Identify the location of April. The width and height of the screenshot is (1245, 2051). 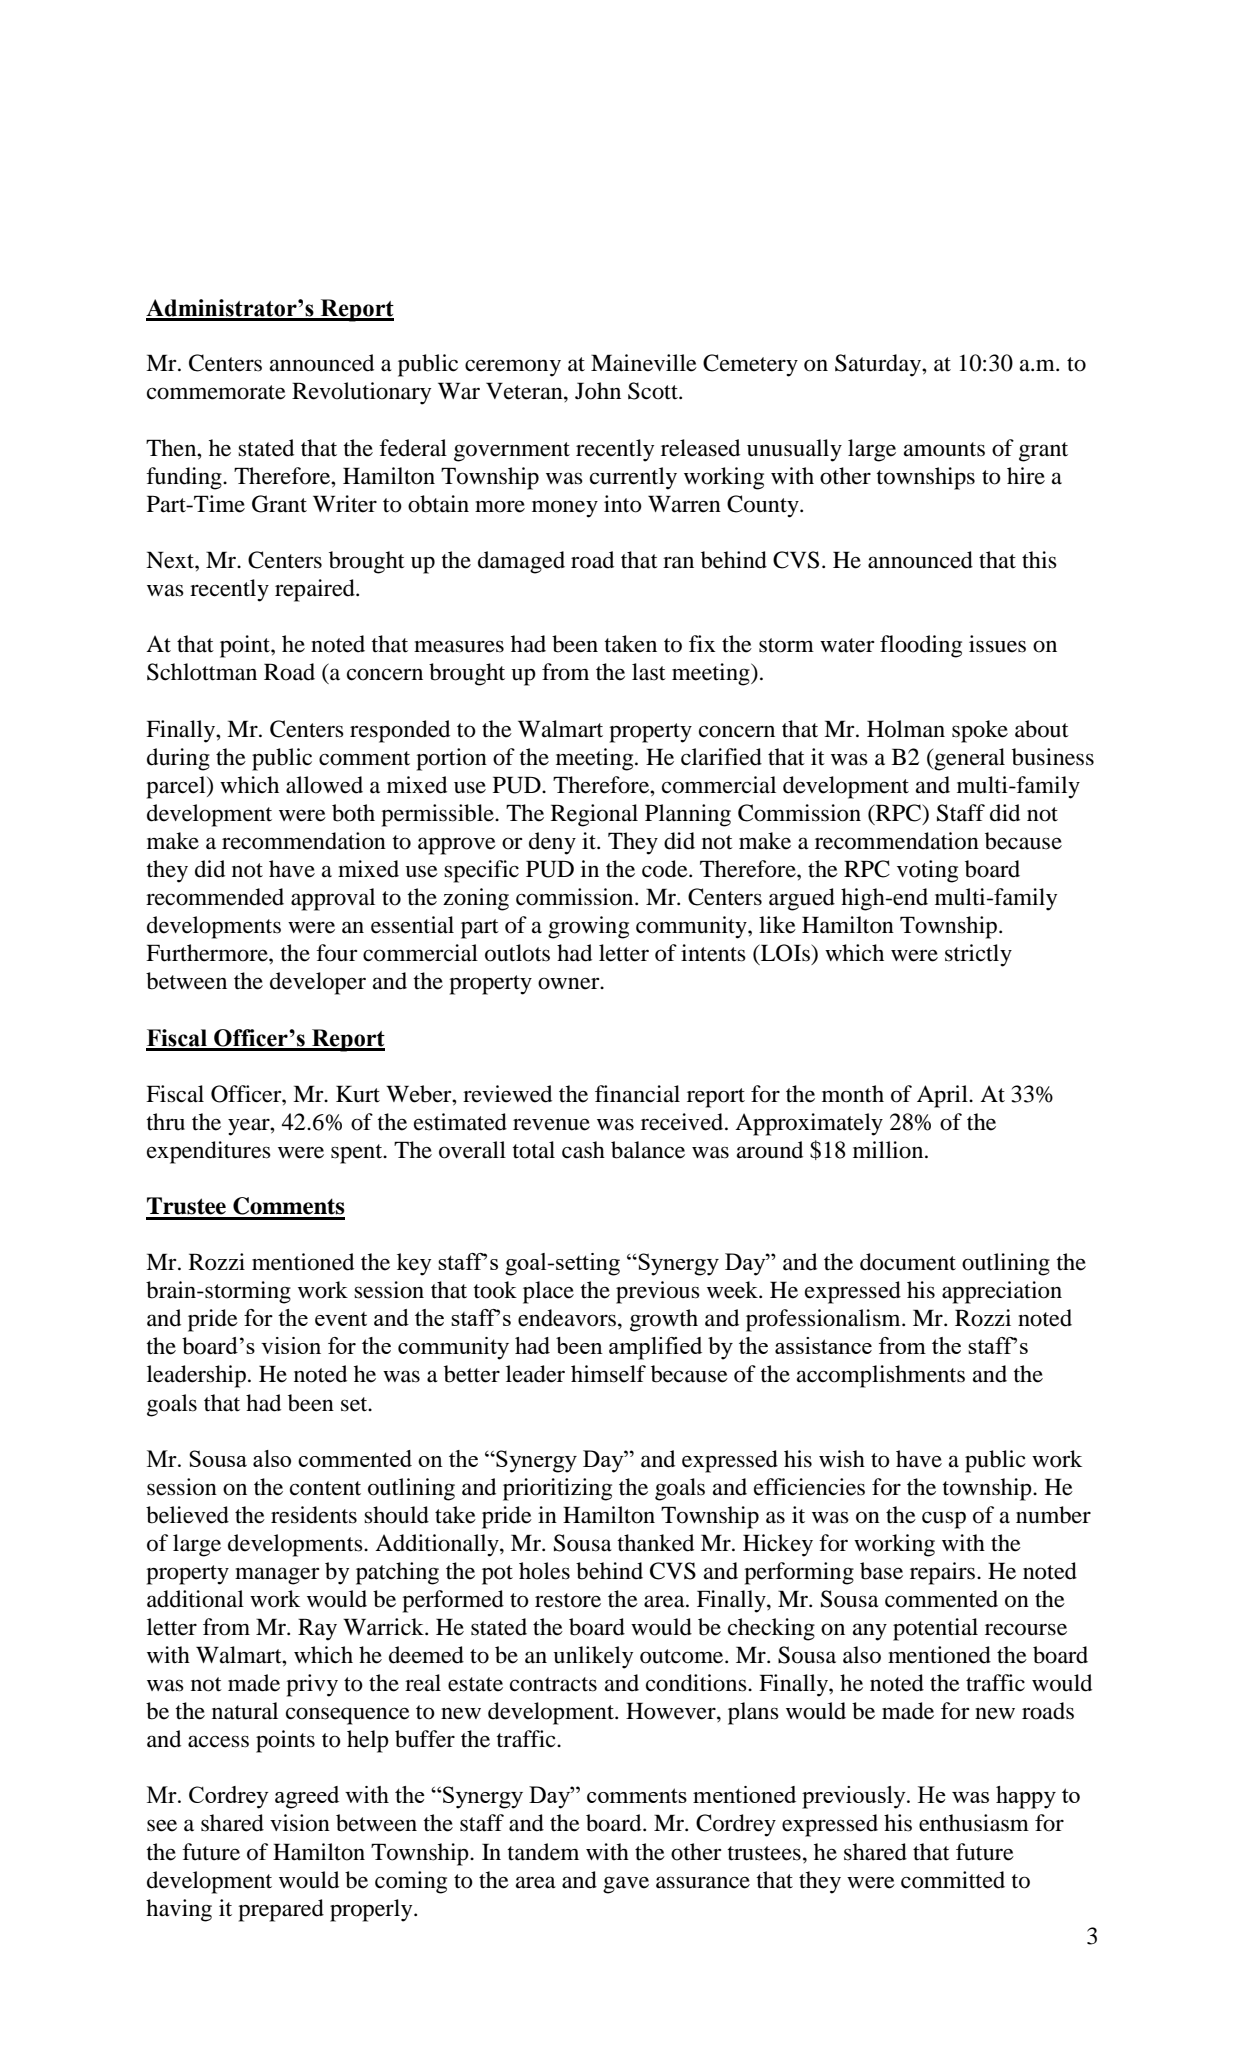
(943, 1096).
